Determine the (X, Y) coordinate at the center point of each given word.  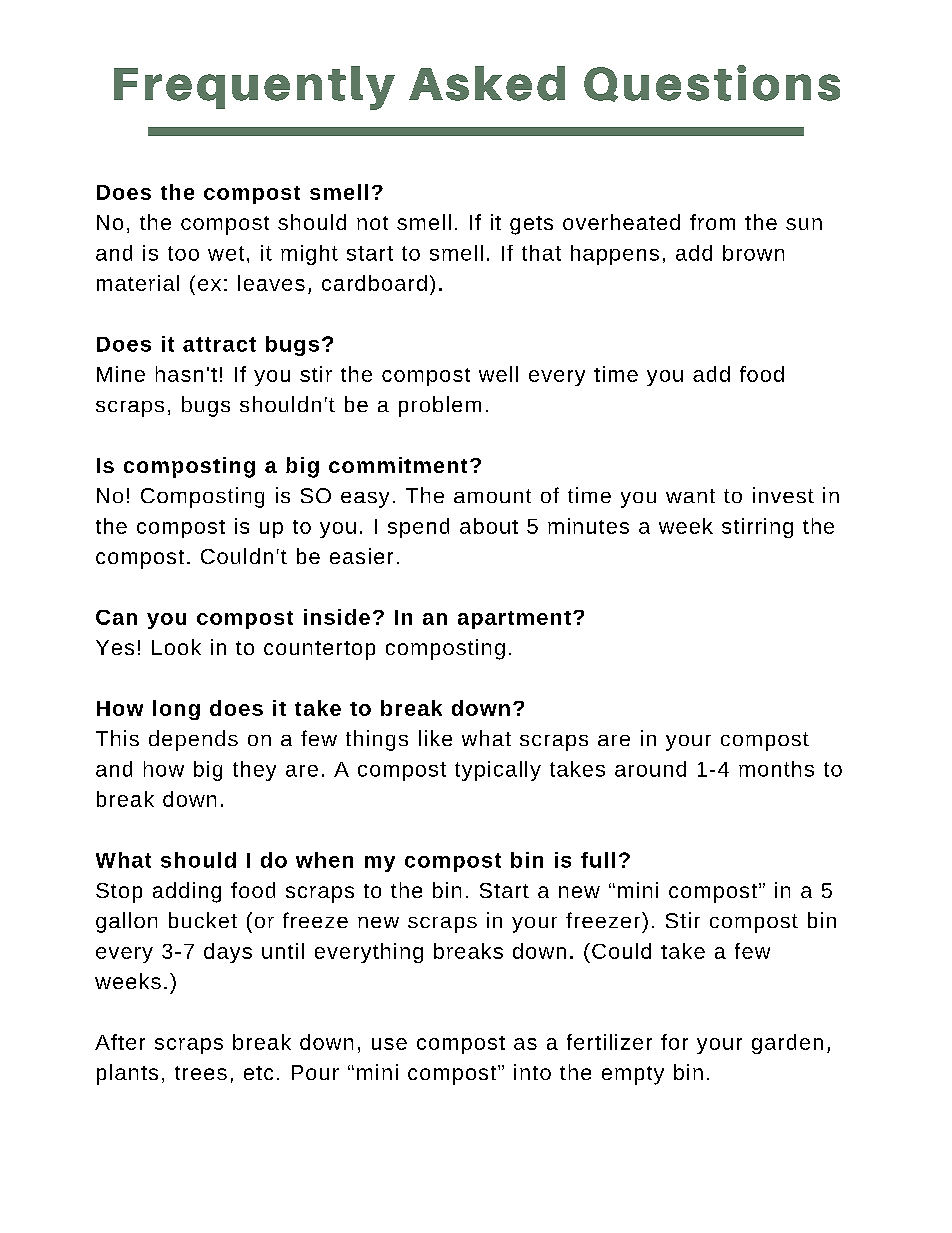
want (690, 496)
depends (193, 740)
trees (201, 1073)
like (435, 738)
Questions (712, 83)
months (776, 769)
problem (440, 406)
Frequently (254, 88)
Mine (121, 374)
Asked (487, 83)
